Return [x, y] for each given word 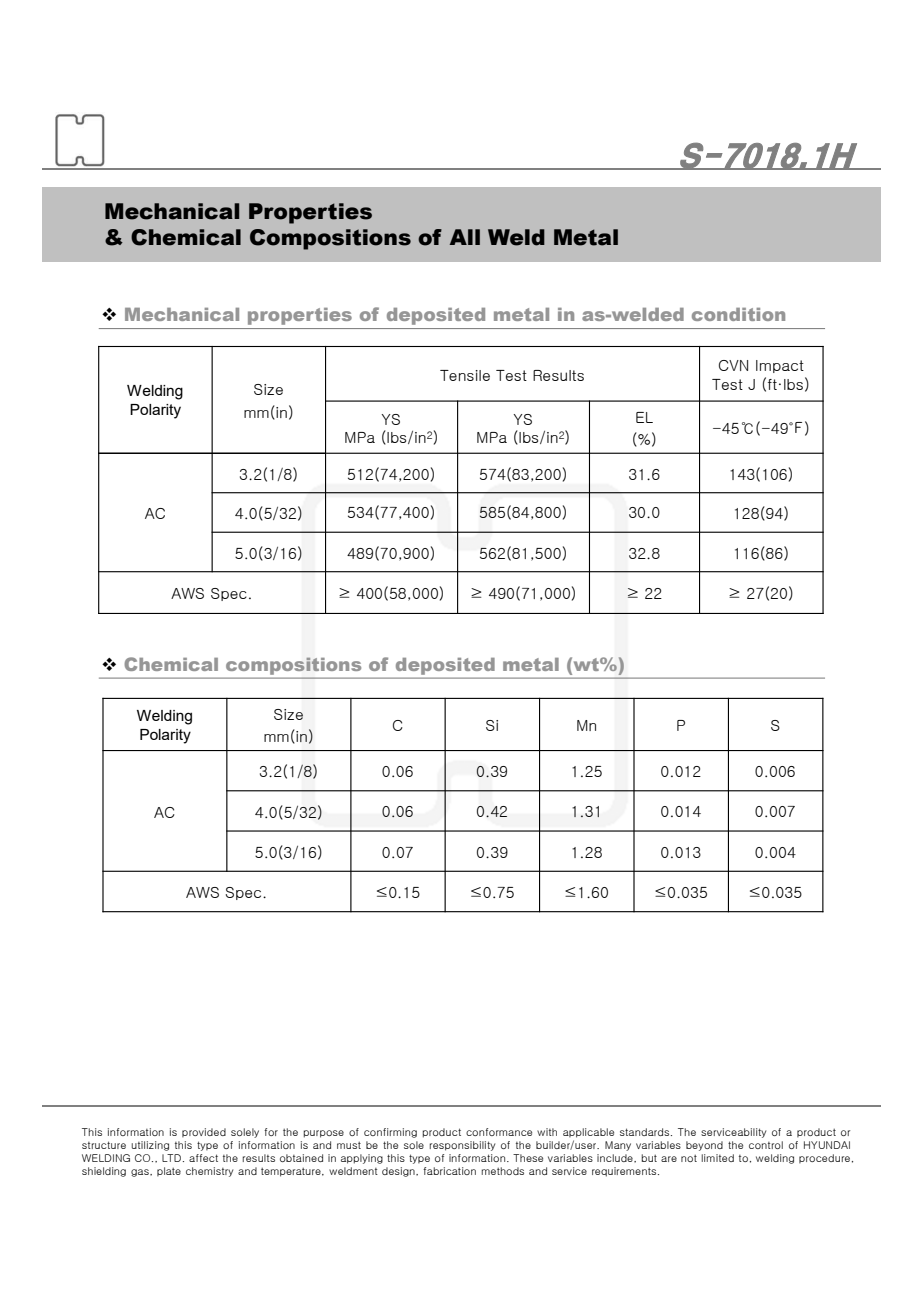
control [766, 1145]
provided [204, 1132]
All [465, 237]
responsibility [462, 1146]
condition [738, 314]
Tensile [465, 375]
